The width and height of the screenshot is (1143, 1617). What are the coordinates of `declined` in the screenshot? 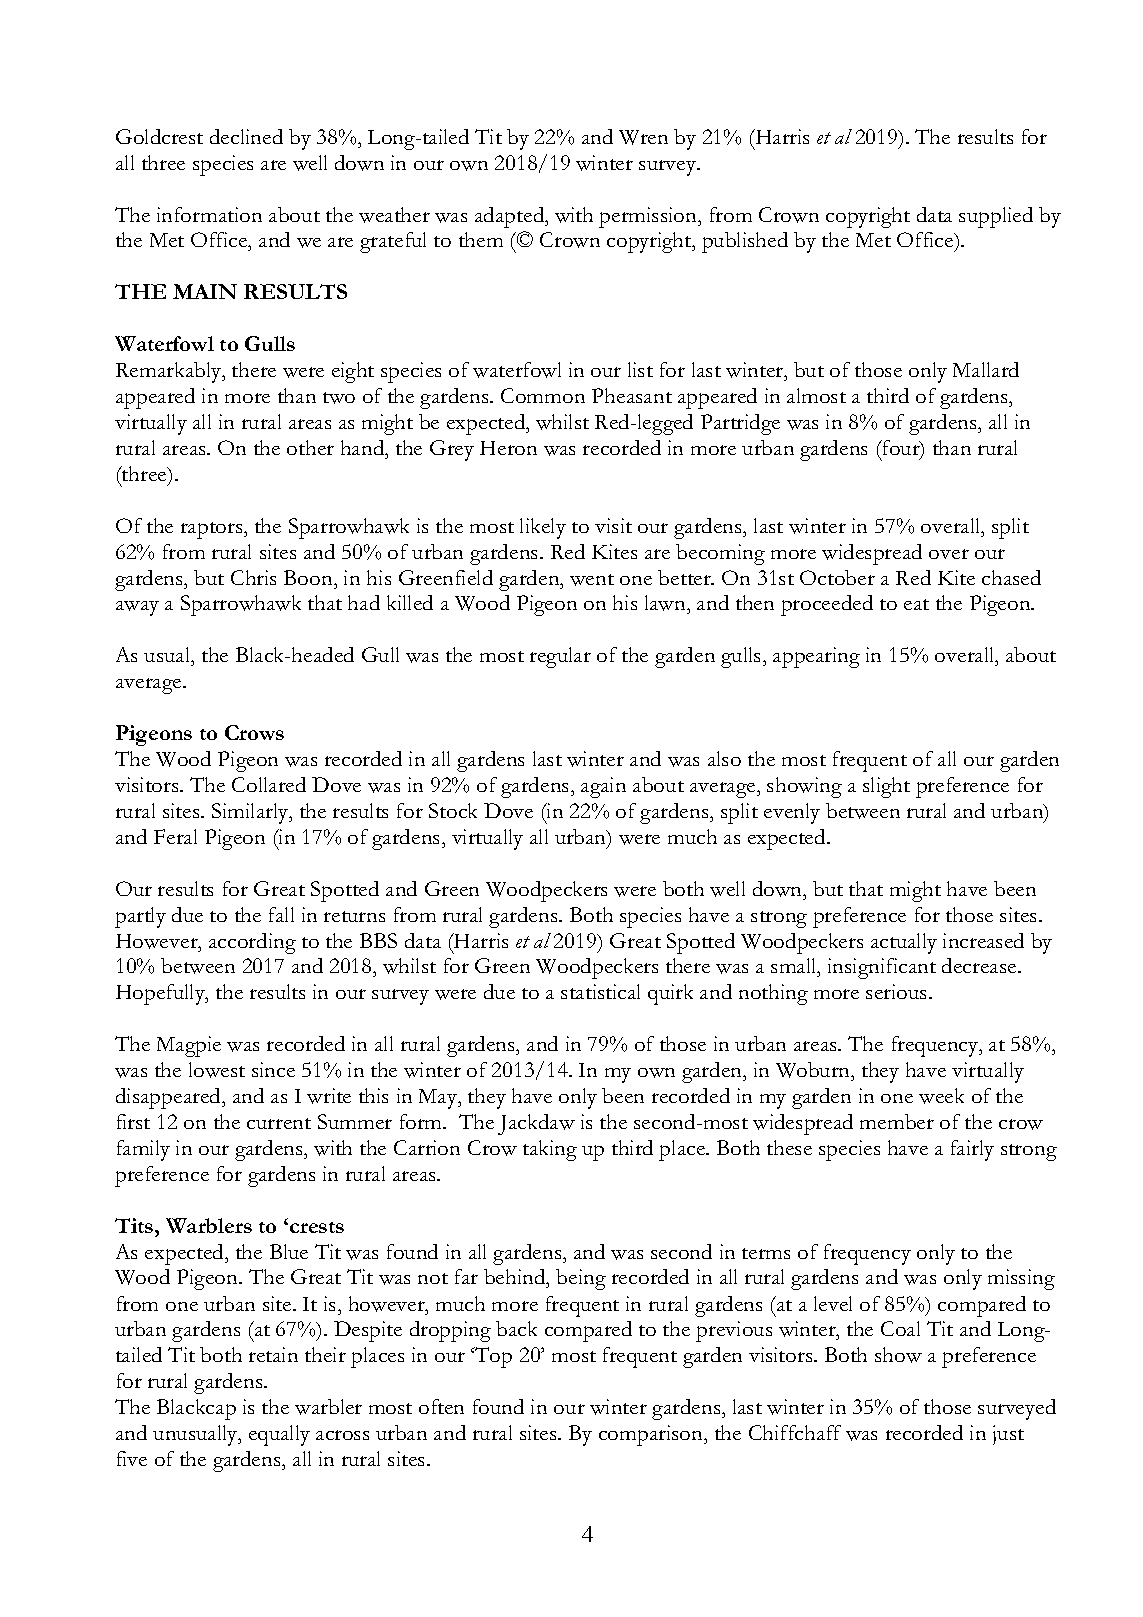 It's located at (246, 136).
